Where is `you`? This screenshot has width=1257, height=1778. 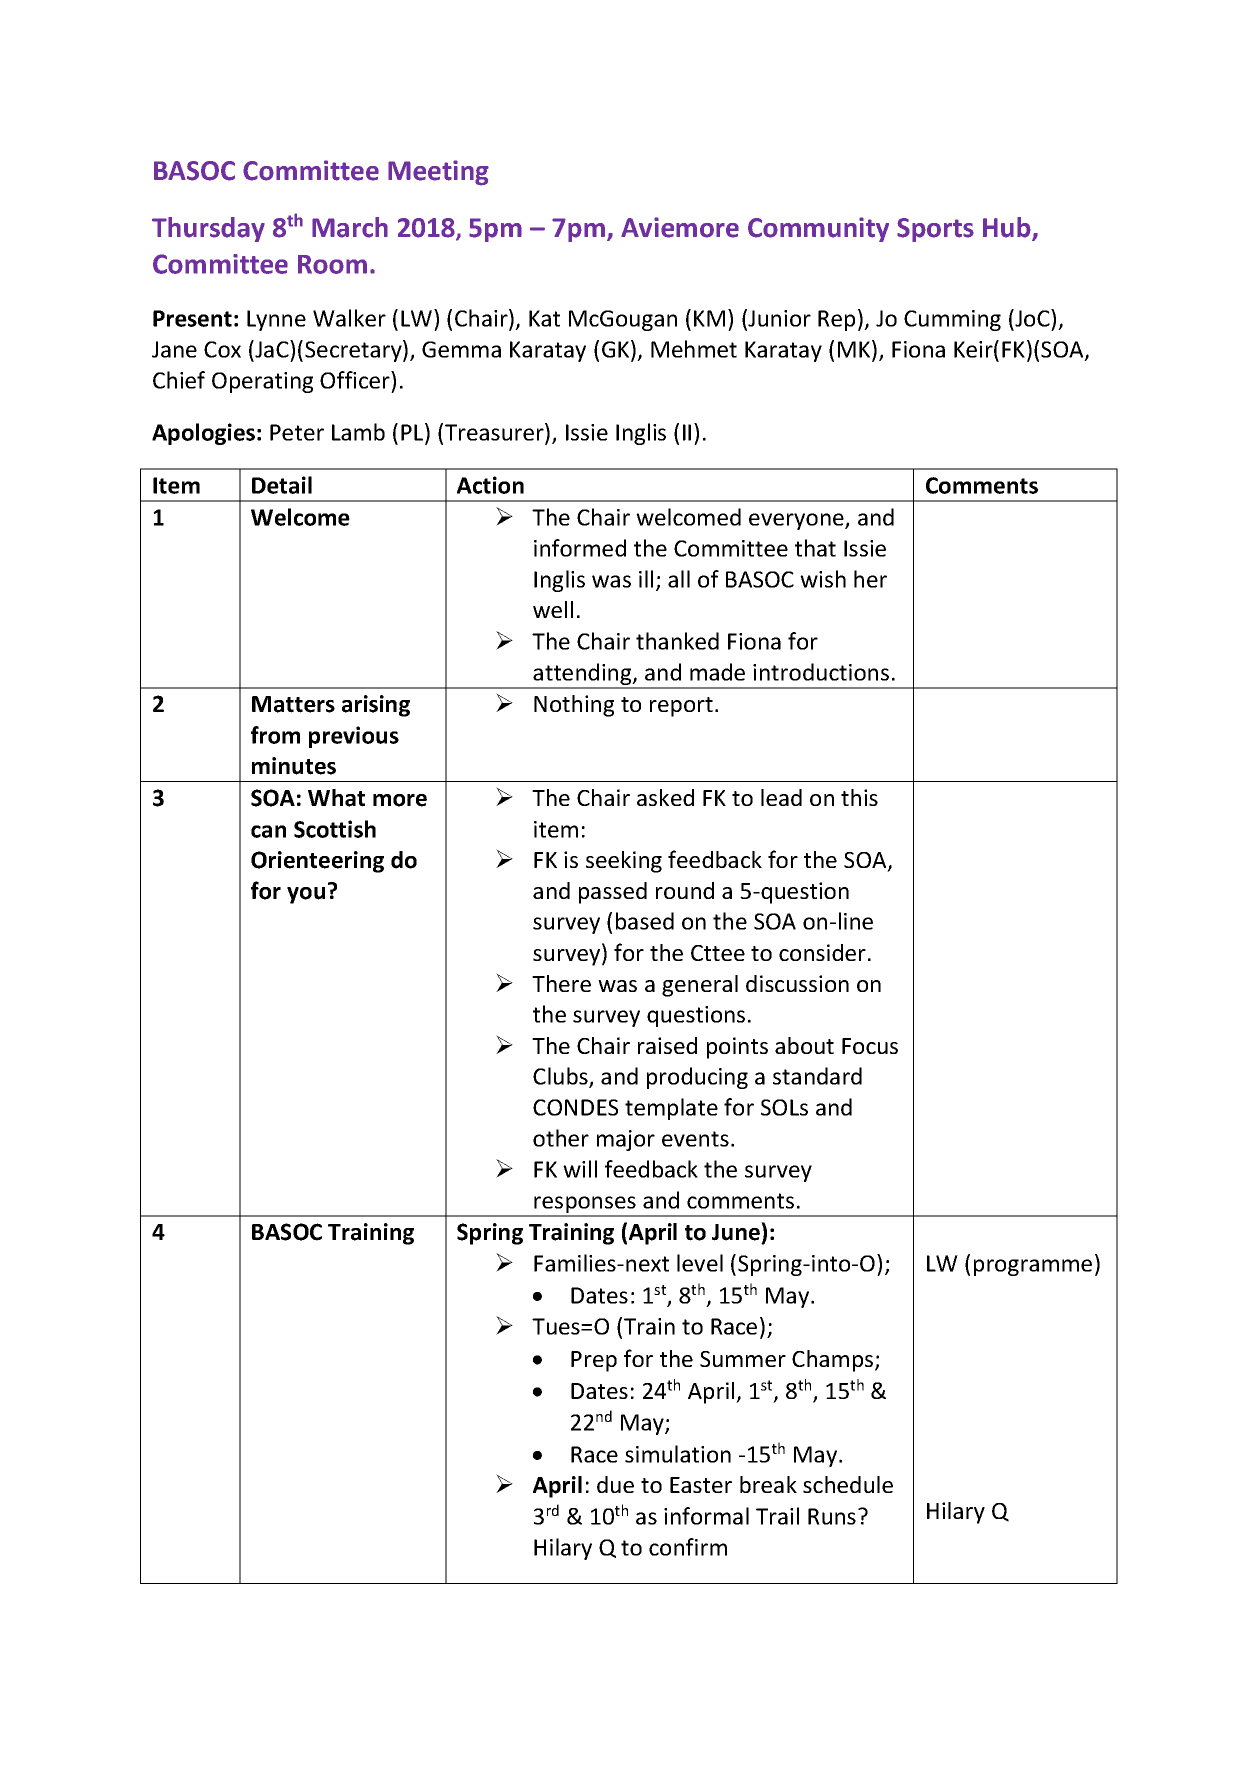
you is located at coordinates (306, 895).
